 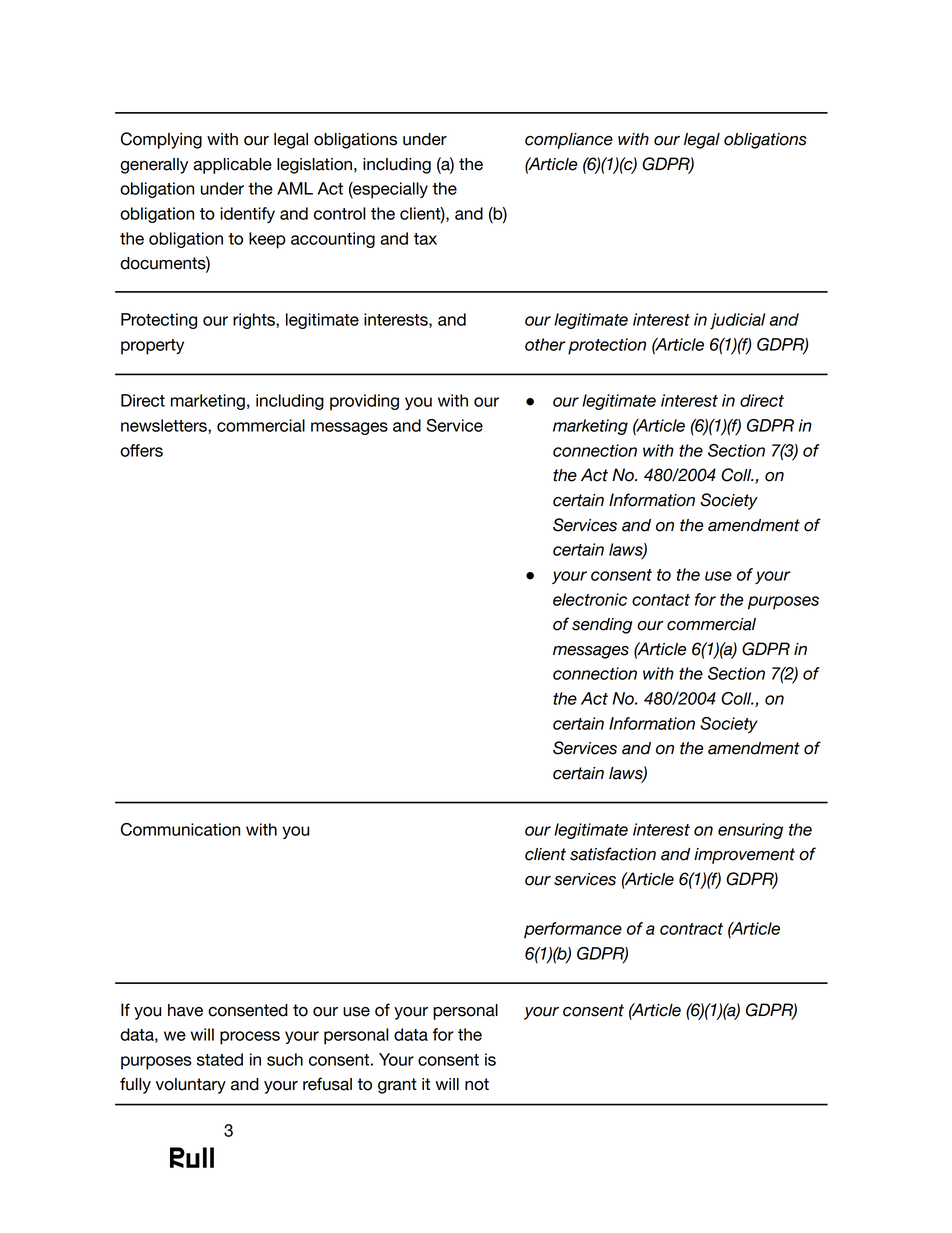 What do you see at coordinates (364, 402) in the screenshot?
I see `providing` at bounding box center [364, 402].
